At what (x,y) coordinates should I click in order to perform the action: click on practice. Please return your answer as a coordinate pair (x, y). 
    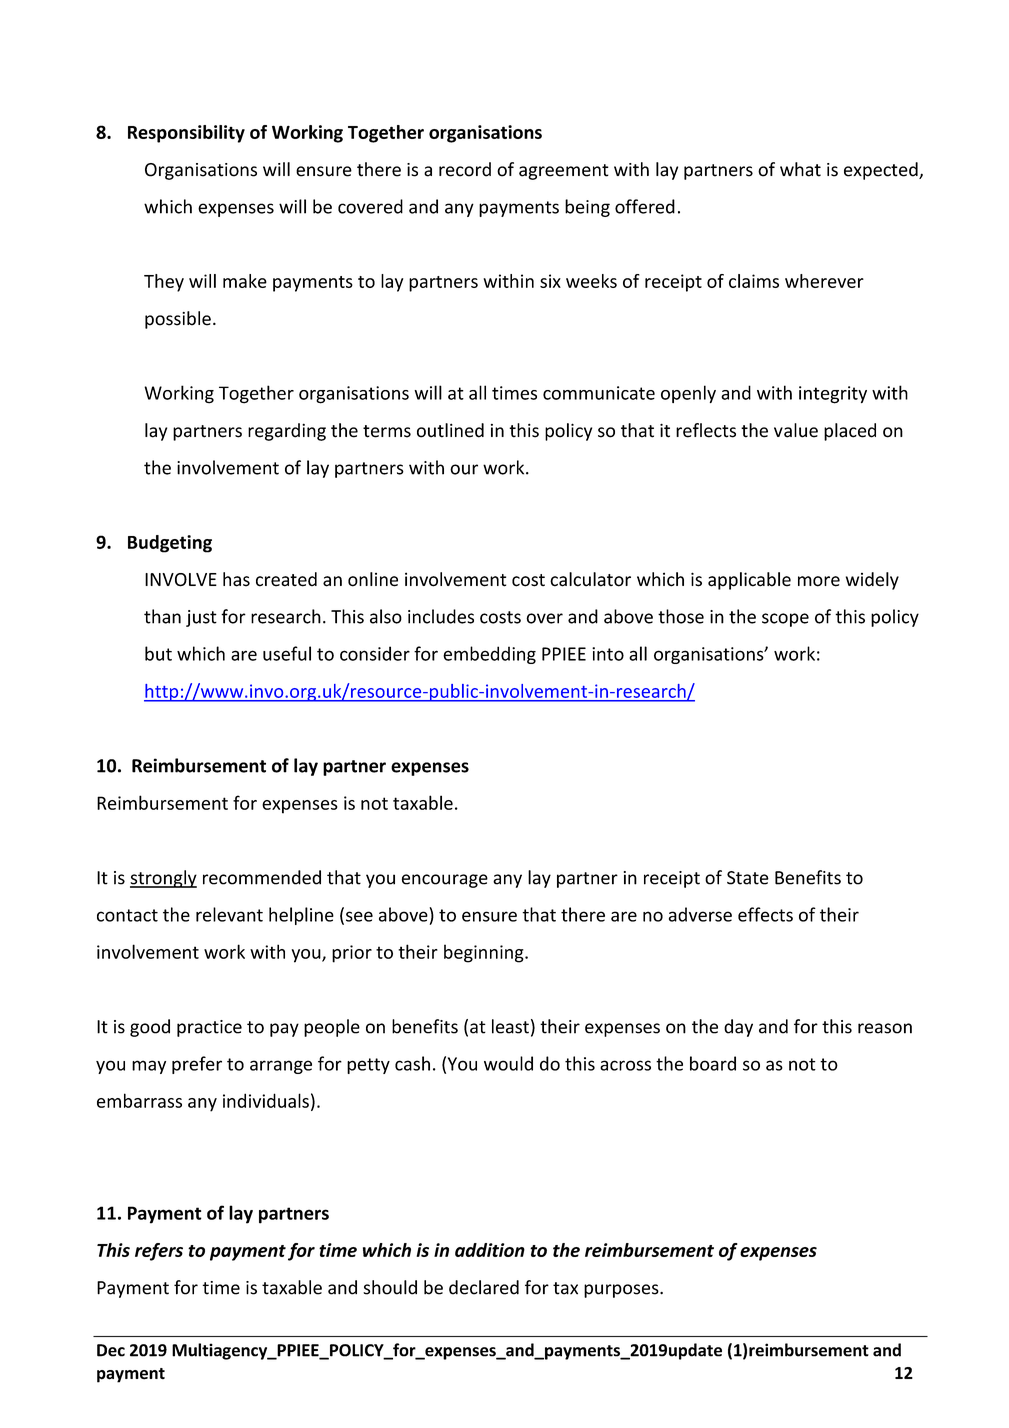
    Looking at the image, I should click on (209, 1028).
